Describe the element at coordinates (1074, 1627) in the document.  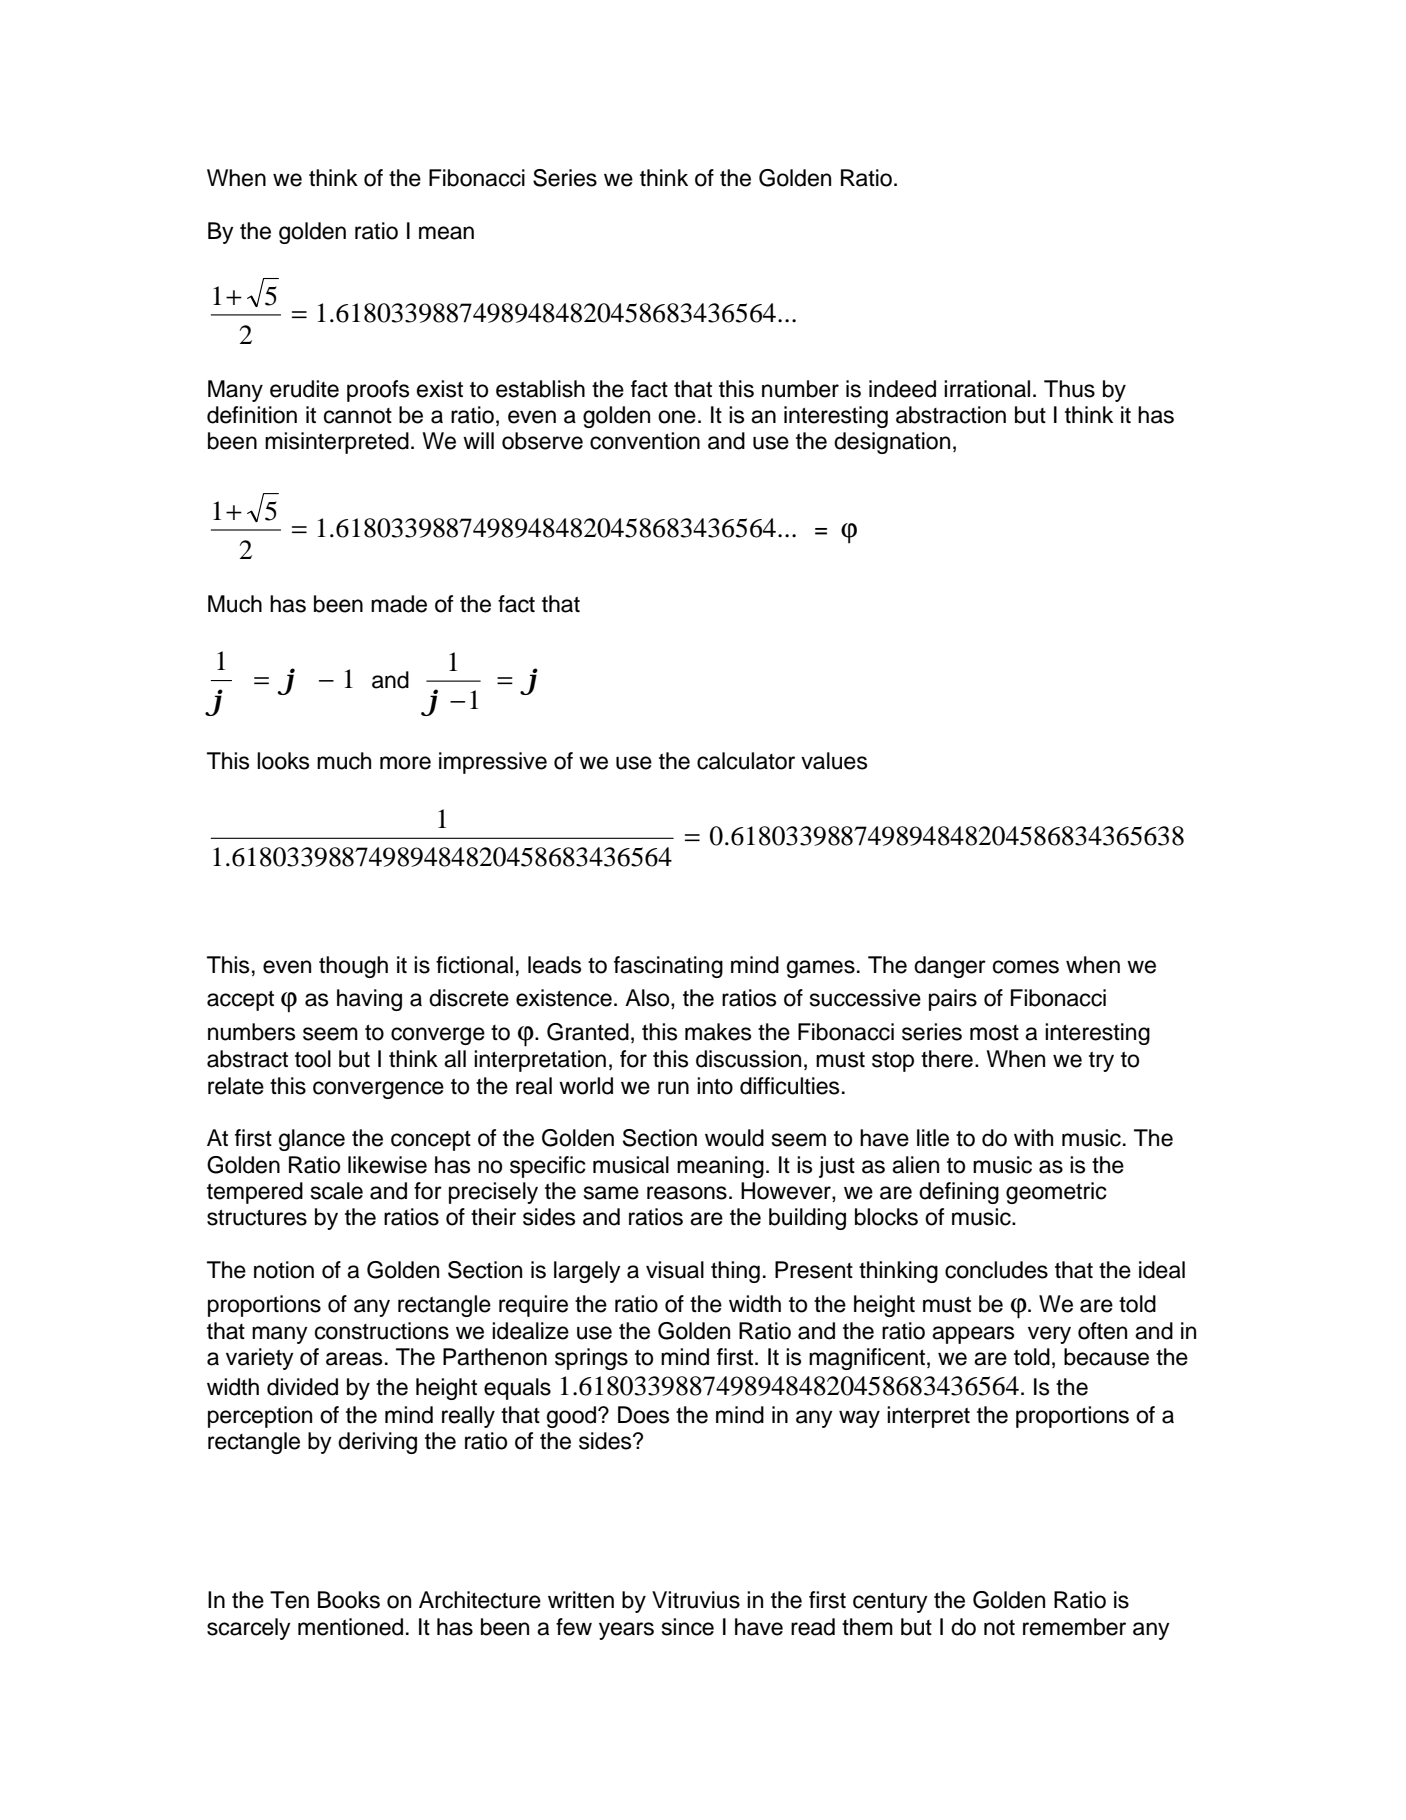
I see `remember` at that location.
